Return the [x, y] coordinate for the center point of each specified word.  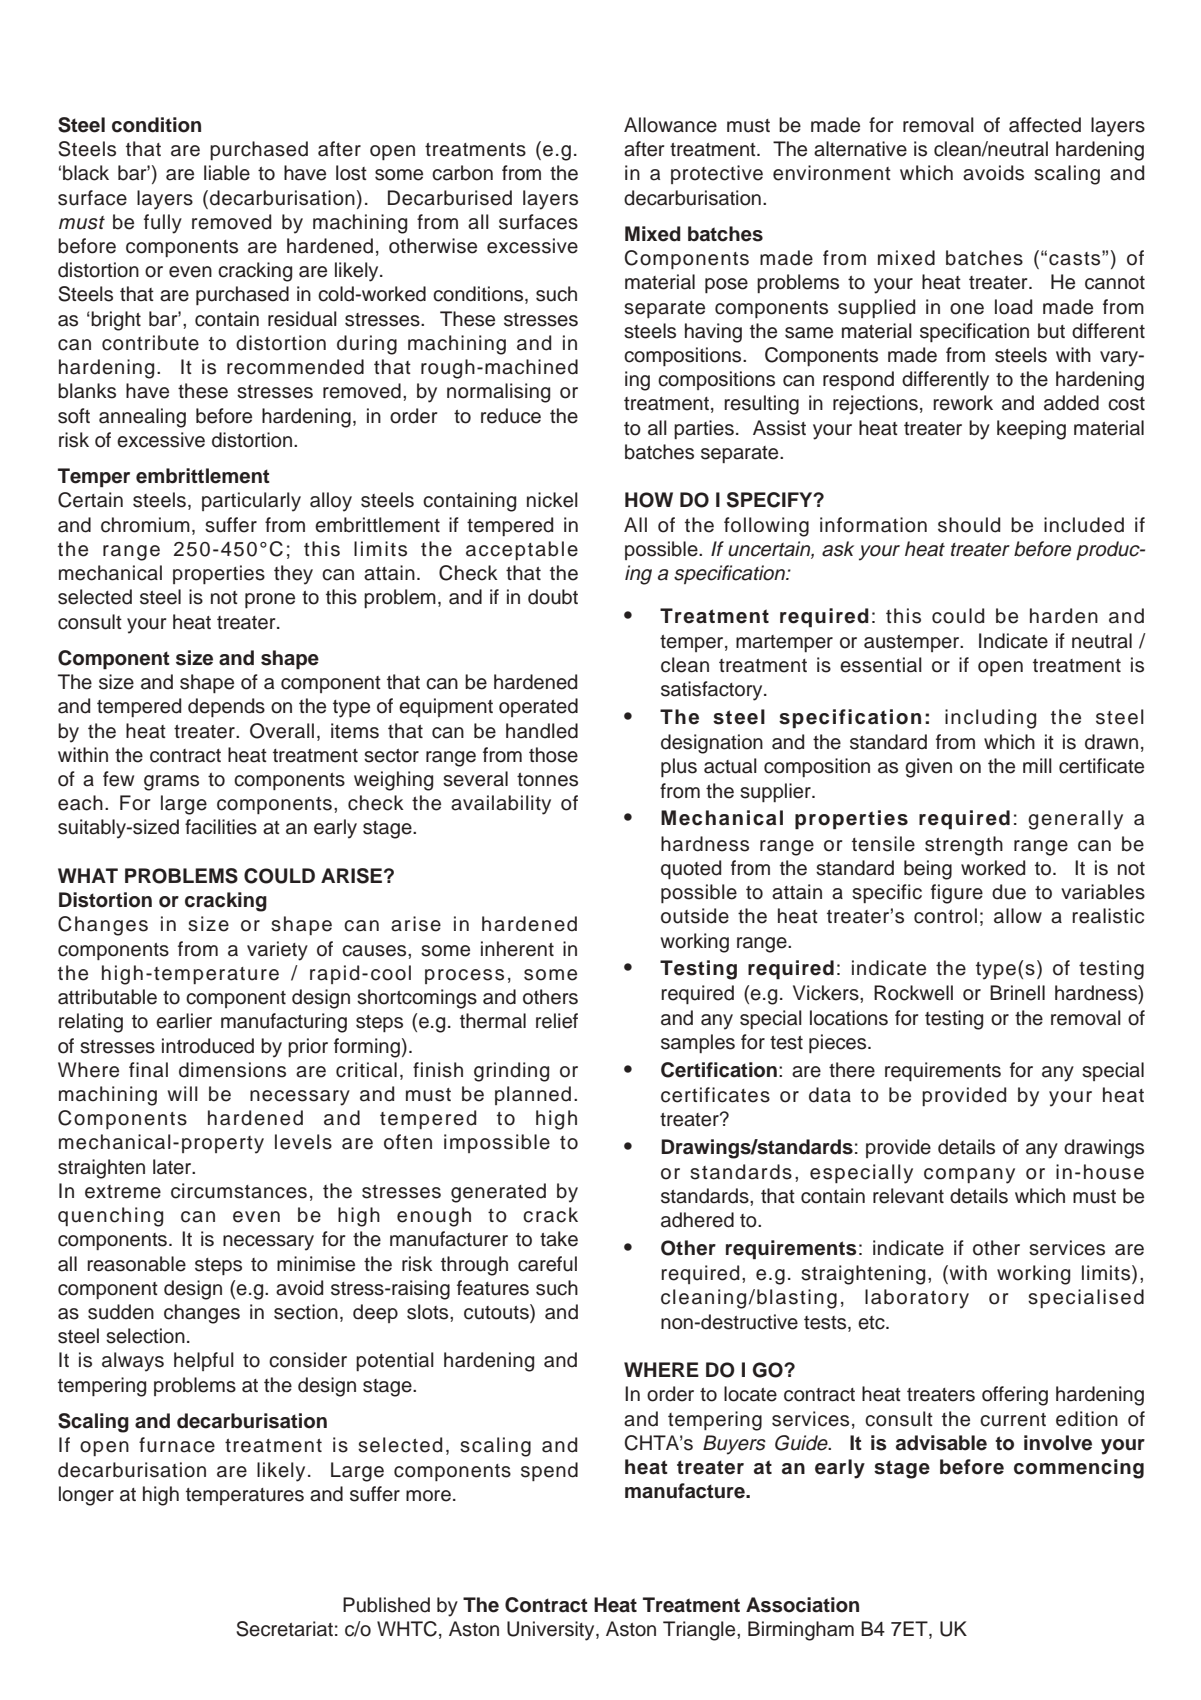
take [559, 1239]
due [1009, 892]
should [969, 525]
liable [227, 173]
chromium [145, 525]
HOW [649, 500]
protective [717, 174]
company [969, 1176]
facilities [221, 827]
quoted [691, 869]
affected [1045, 125]
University [552, 1631]
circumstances [239, 1191]
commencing [1079, 1469]
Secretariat [284, 1629]
